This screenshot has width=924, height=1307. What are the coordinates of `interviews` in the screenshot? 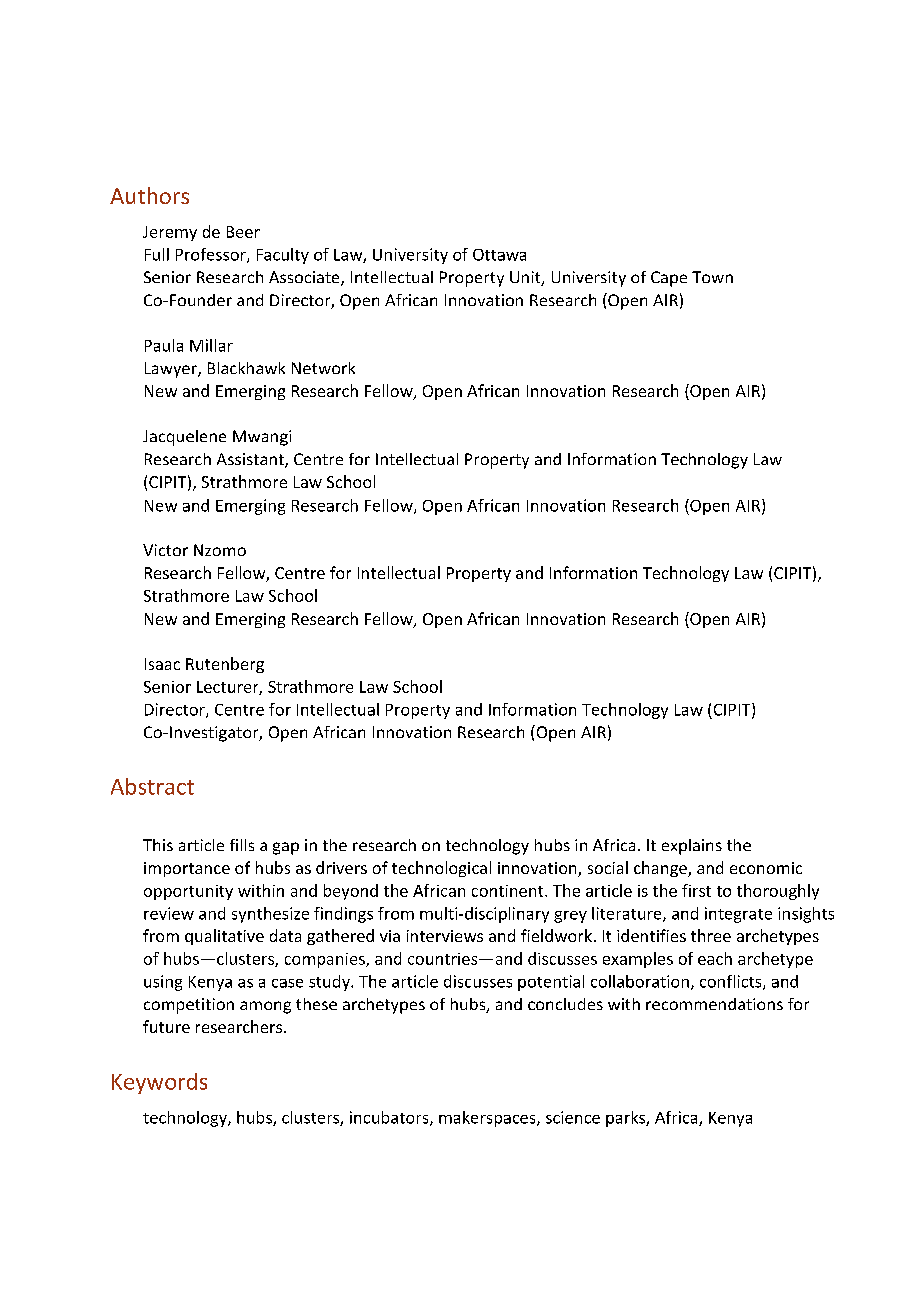 It's located at (445, 936).
